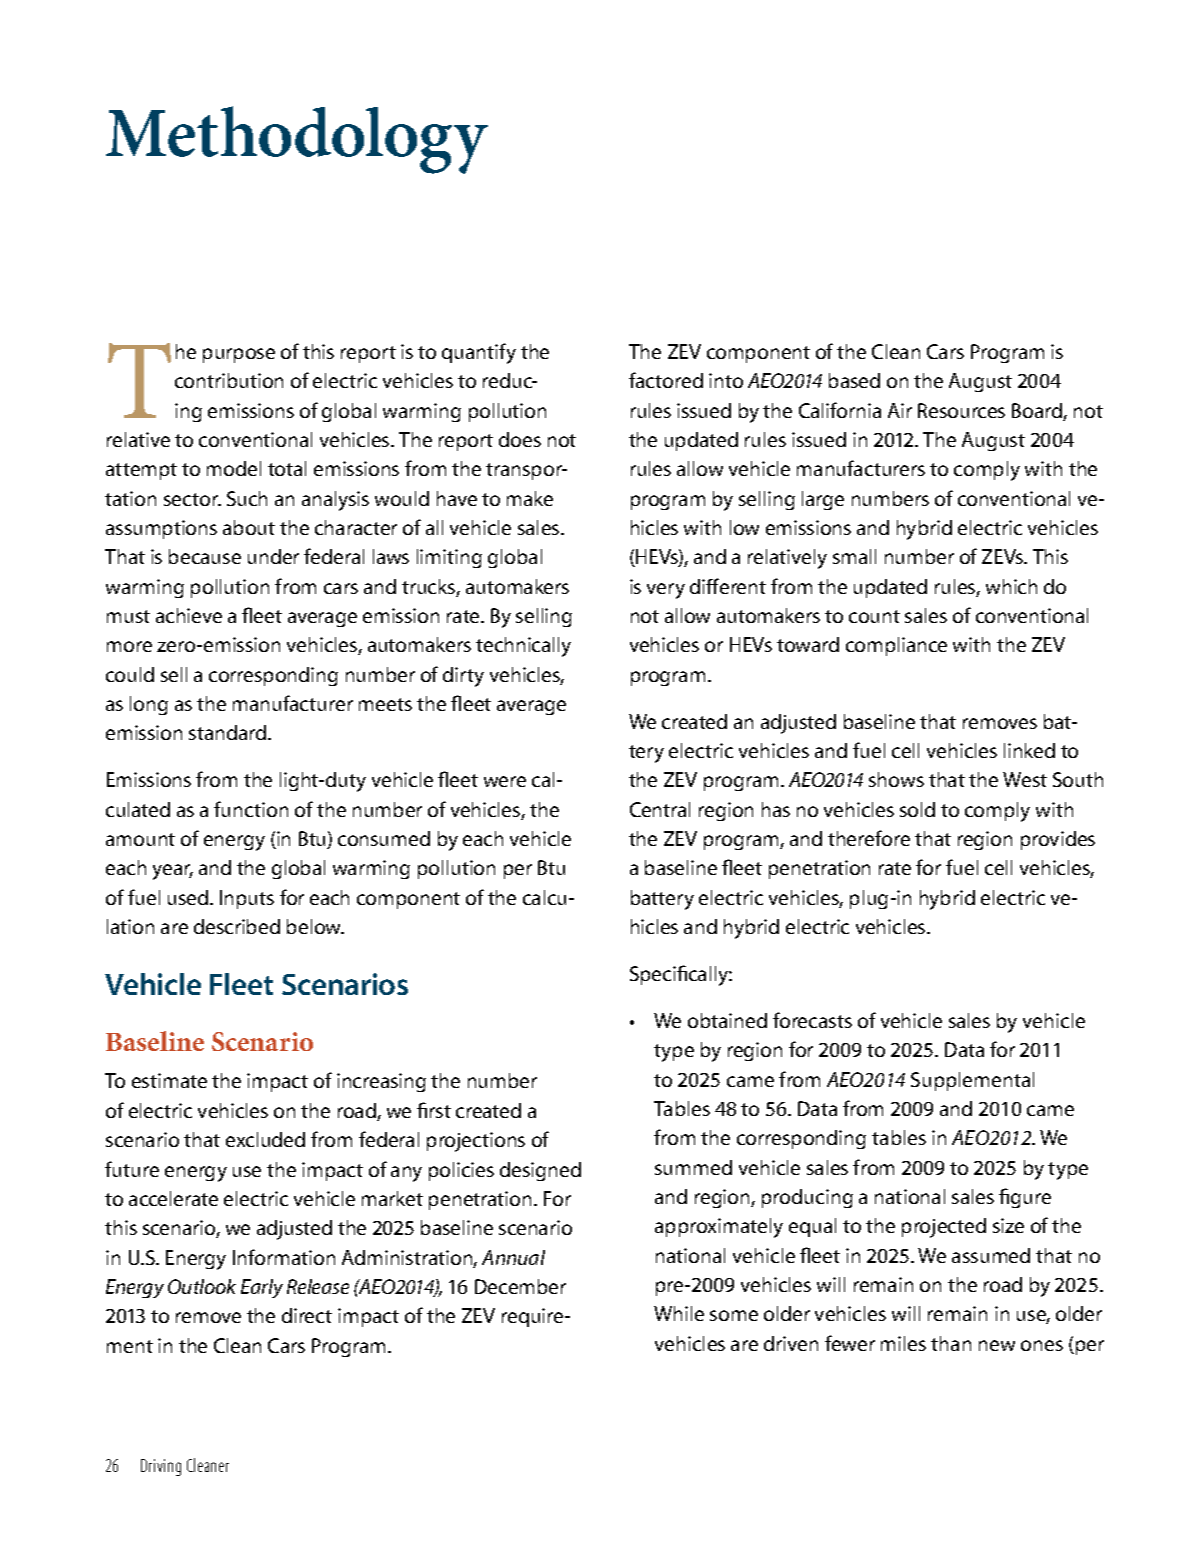 The width and height of the document is (1197, 1549). I want to click on quantify, so click(479, 353).
